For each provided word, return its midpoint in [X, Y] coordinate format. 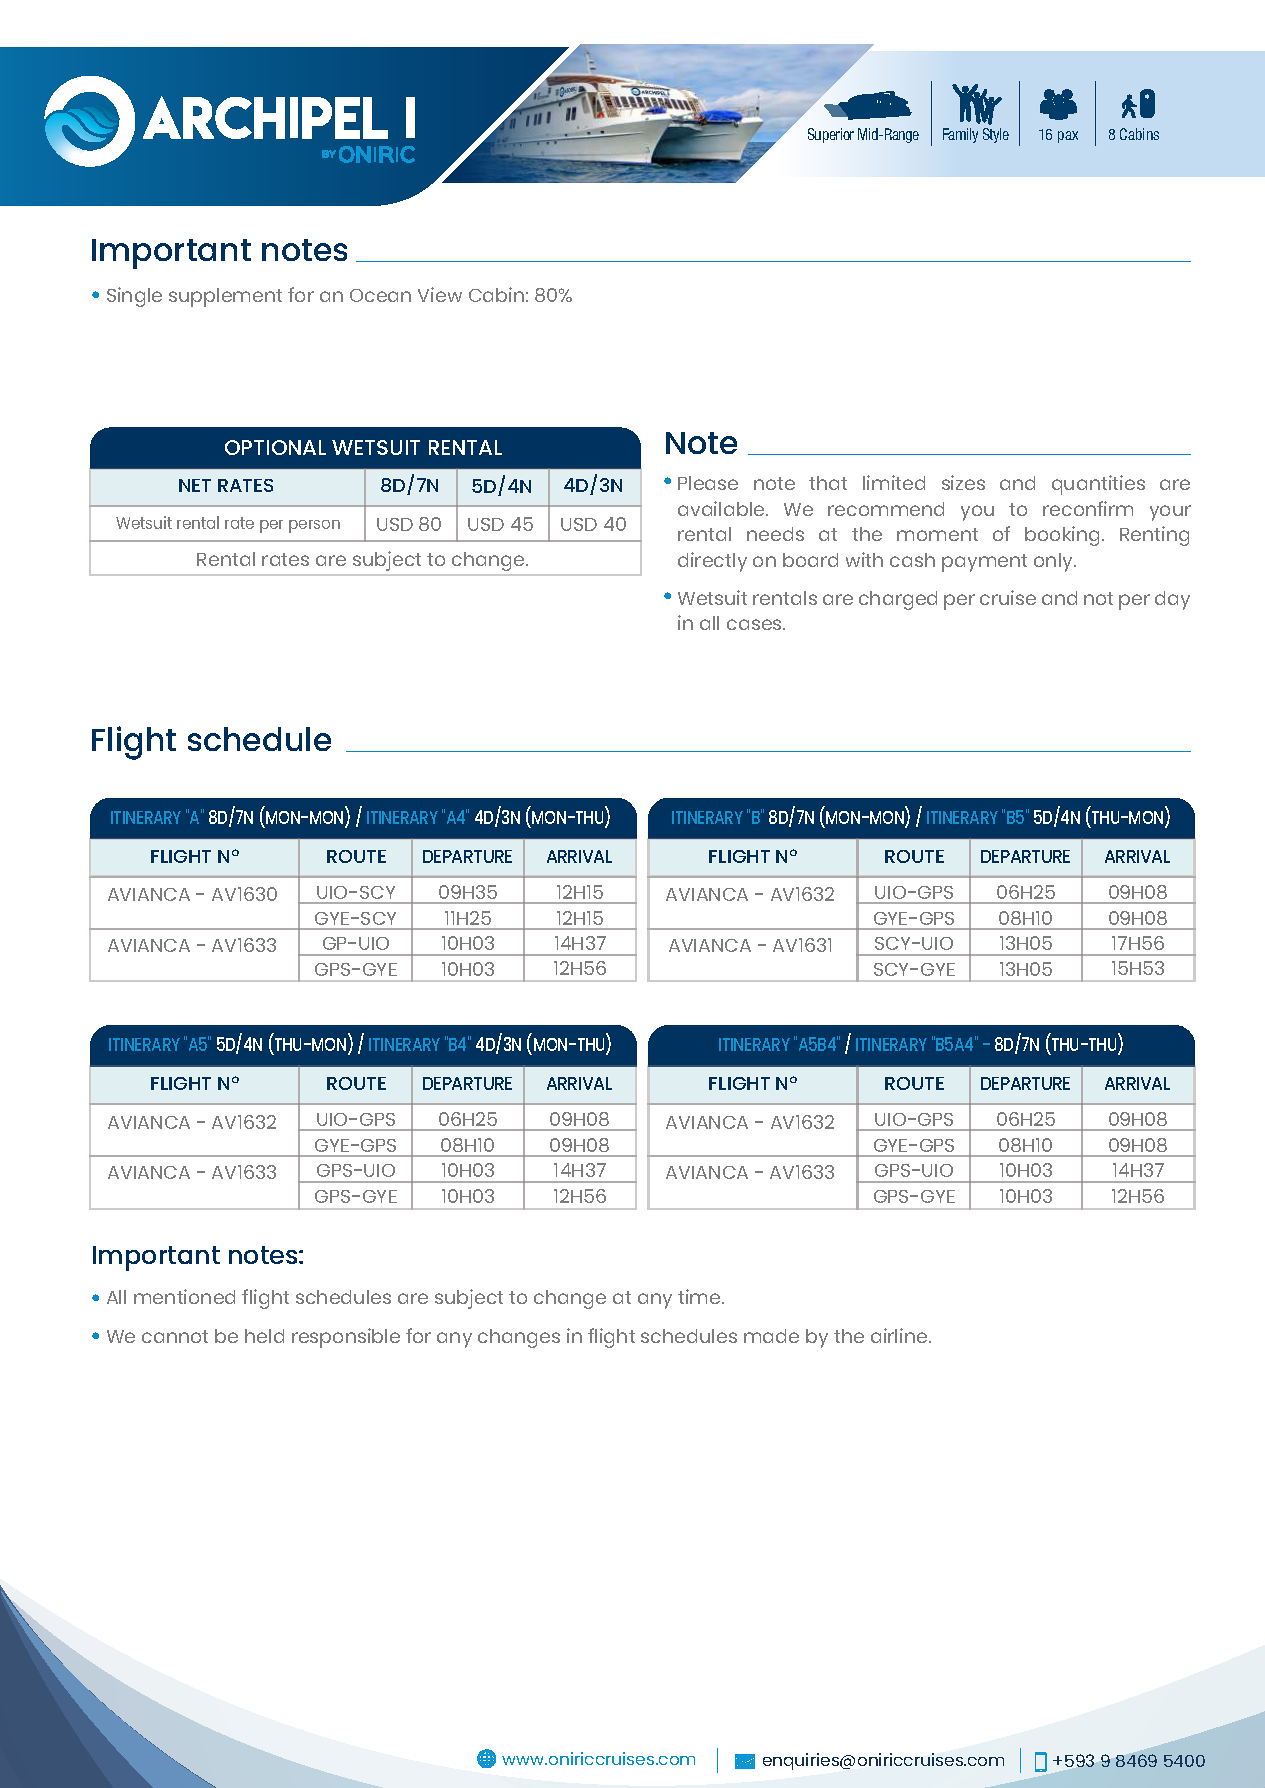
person [314, 526]
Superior [831, 135]
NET [195, 485]
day [1172, 600]
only [1055, 562]
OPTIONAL [275, 447]
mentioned [184, 1296]
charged [898, 600]
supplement [225, 297]
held [264, 1336]
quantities [1098, 485]
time [700, 1296]
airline [900, 1335]
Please [708, 483]
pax [1068, 137]
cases [755, 624]
